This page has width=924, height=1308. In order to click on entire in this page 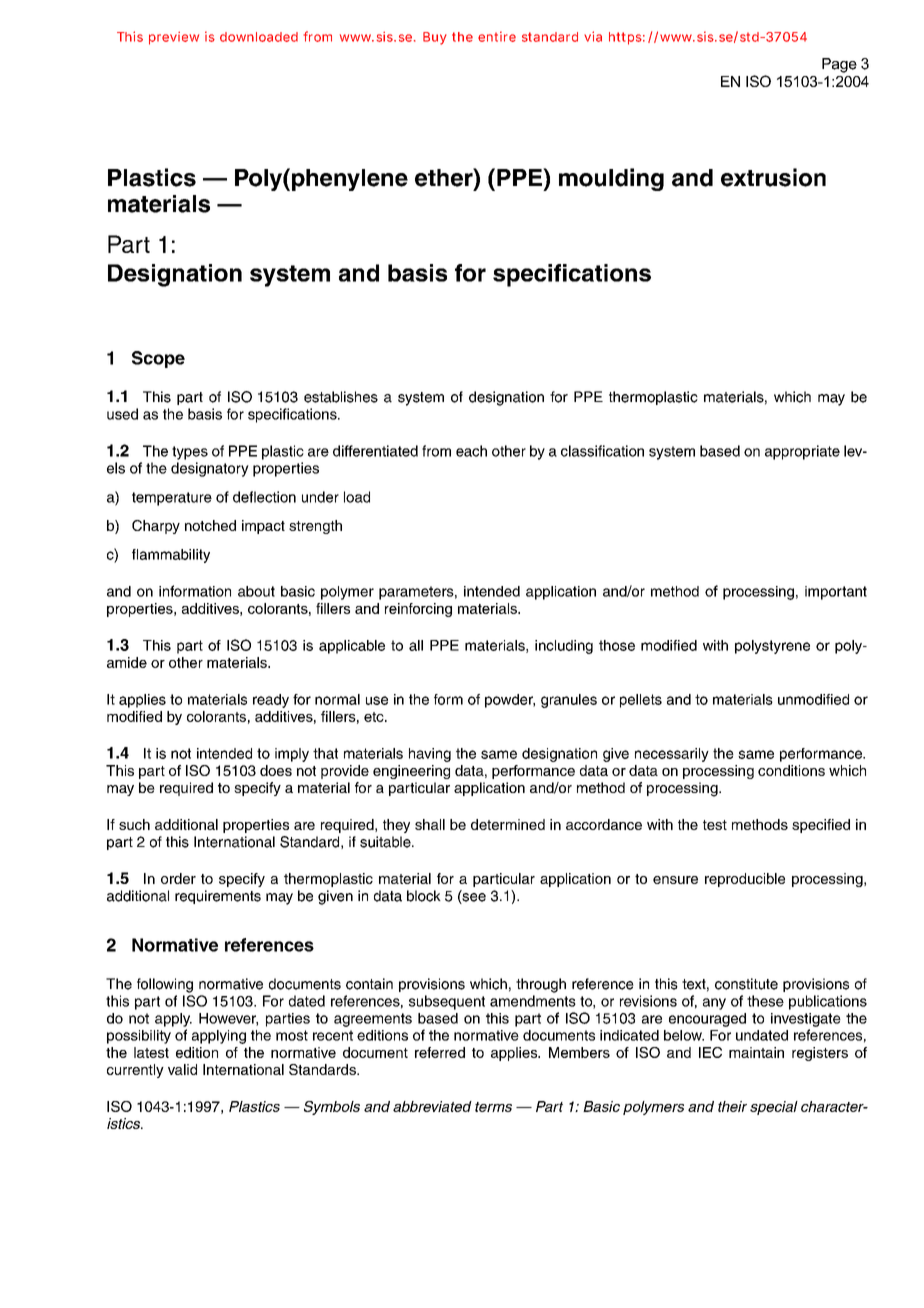, I will do `click(497, 36)`.
